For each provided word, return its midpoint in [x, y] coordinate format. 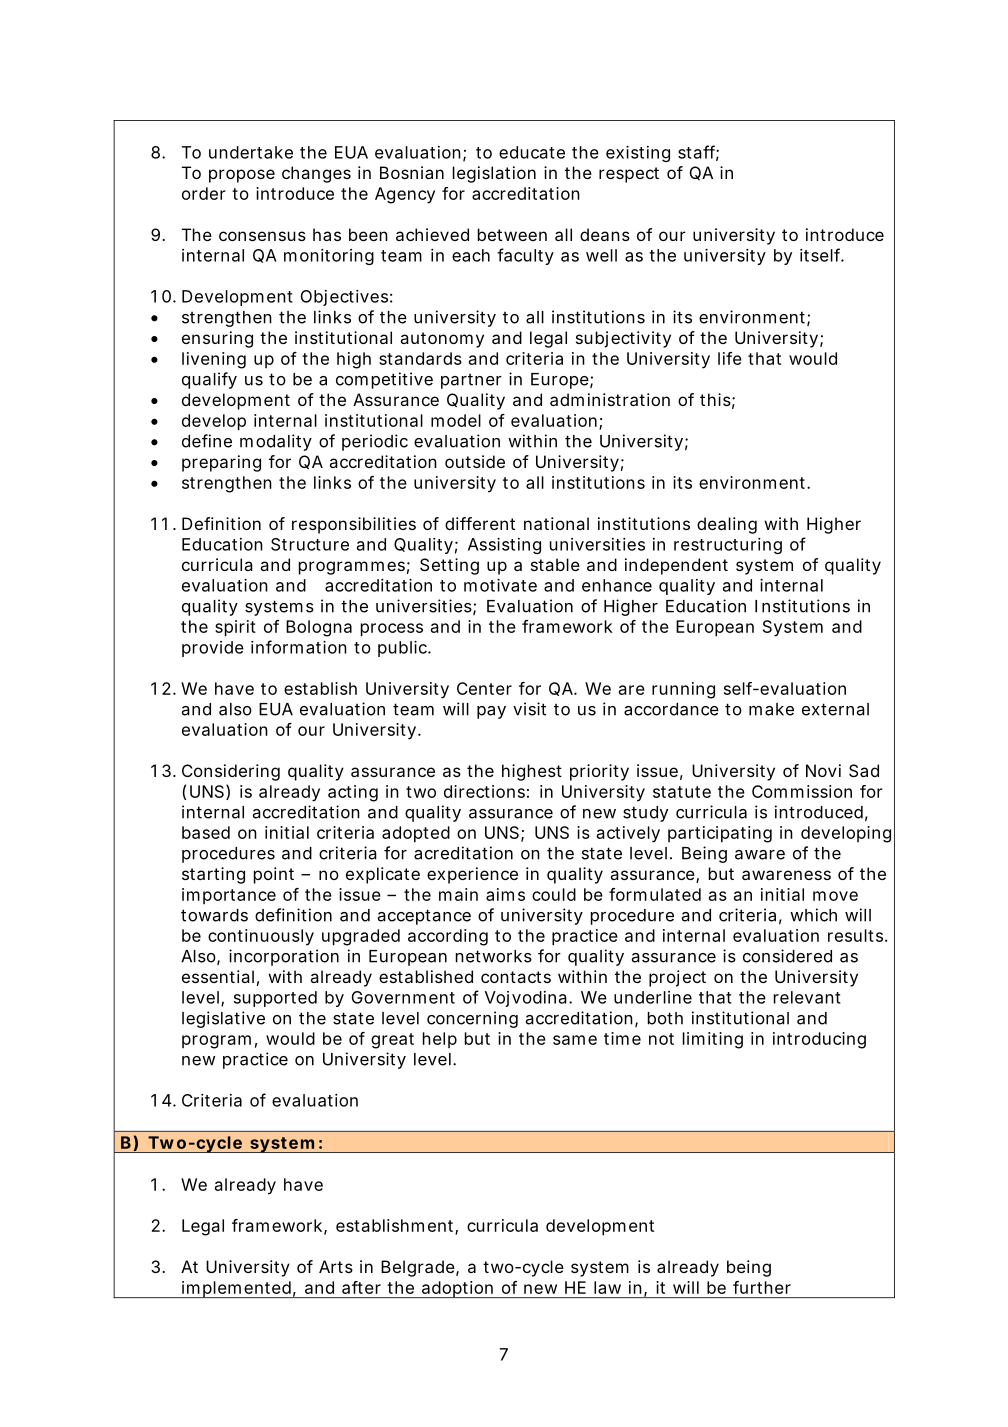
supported [275, 999]
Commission [802, 791]
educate [532, 152]
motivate [500, 585]
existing [638, 154]
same [575, 1040]
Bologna [319, 628]
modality [276, 442]
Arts [336, 1266]
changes [316, 174]
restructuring [728, 546]
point [274, 875]
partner [471, 381]
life [730, 358]
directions [484, 791]
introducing [819, 1040]
